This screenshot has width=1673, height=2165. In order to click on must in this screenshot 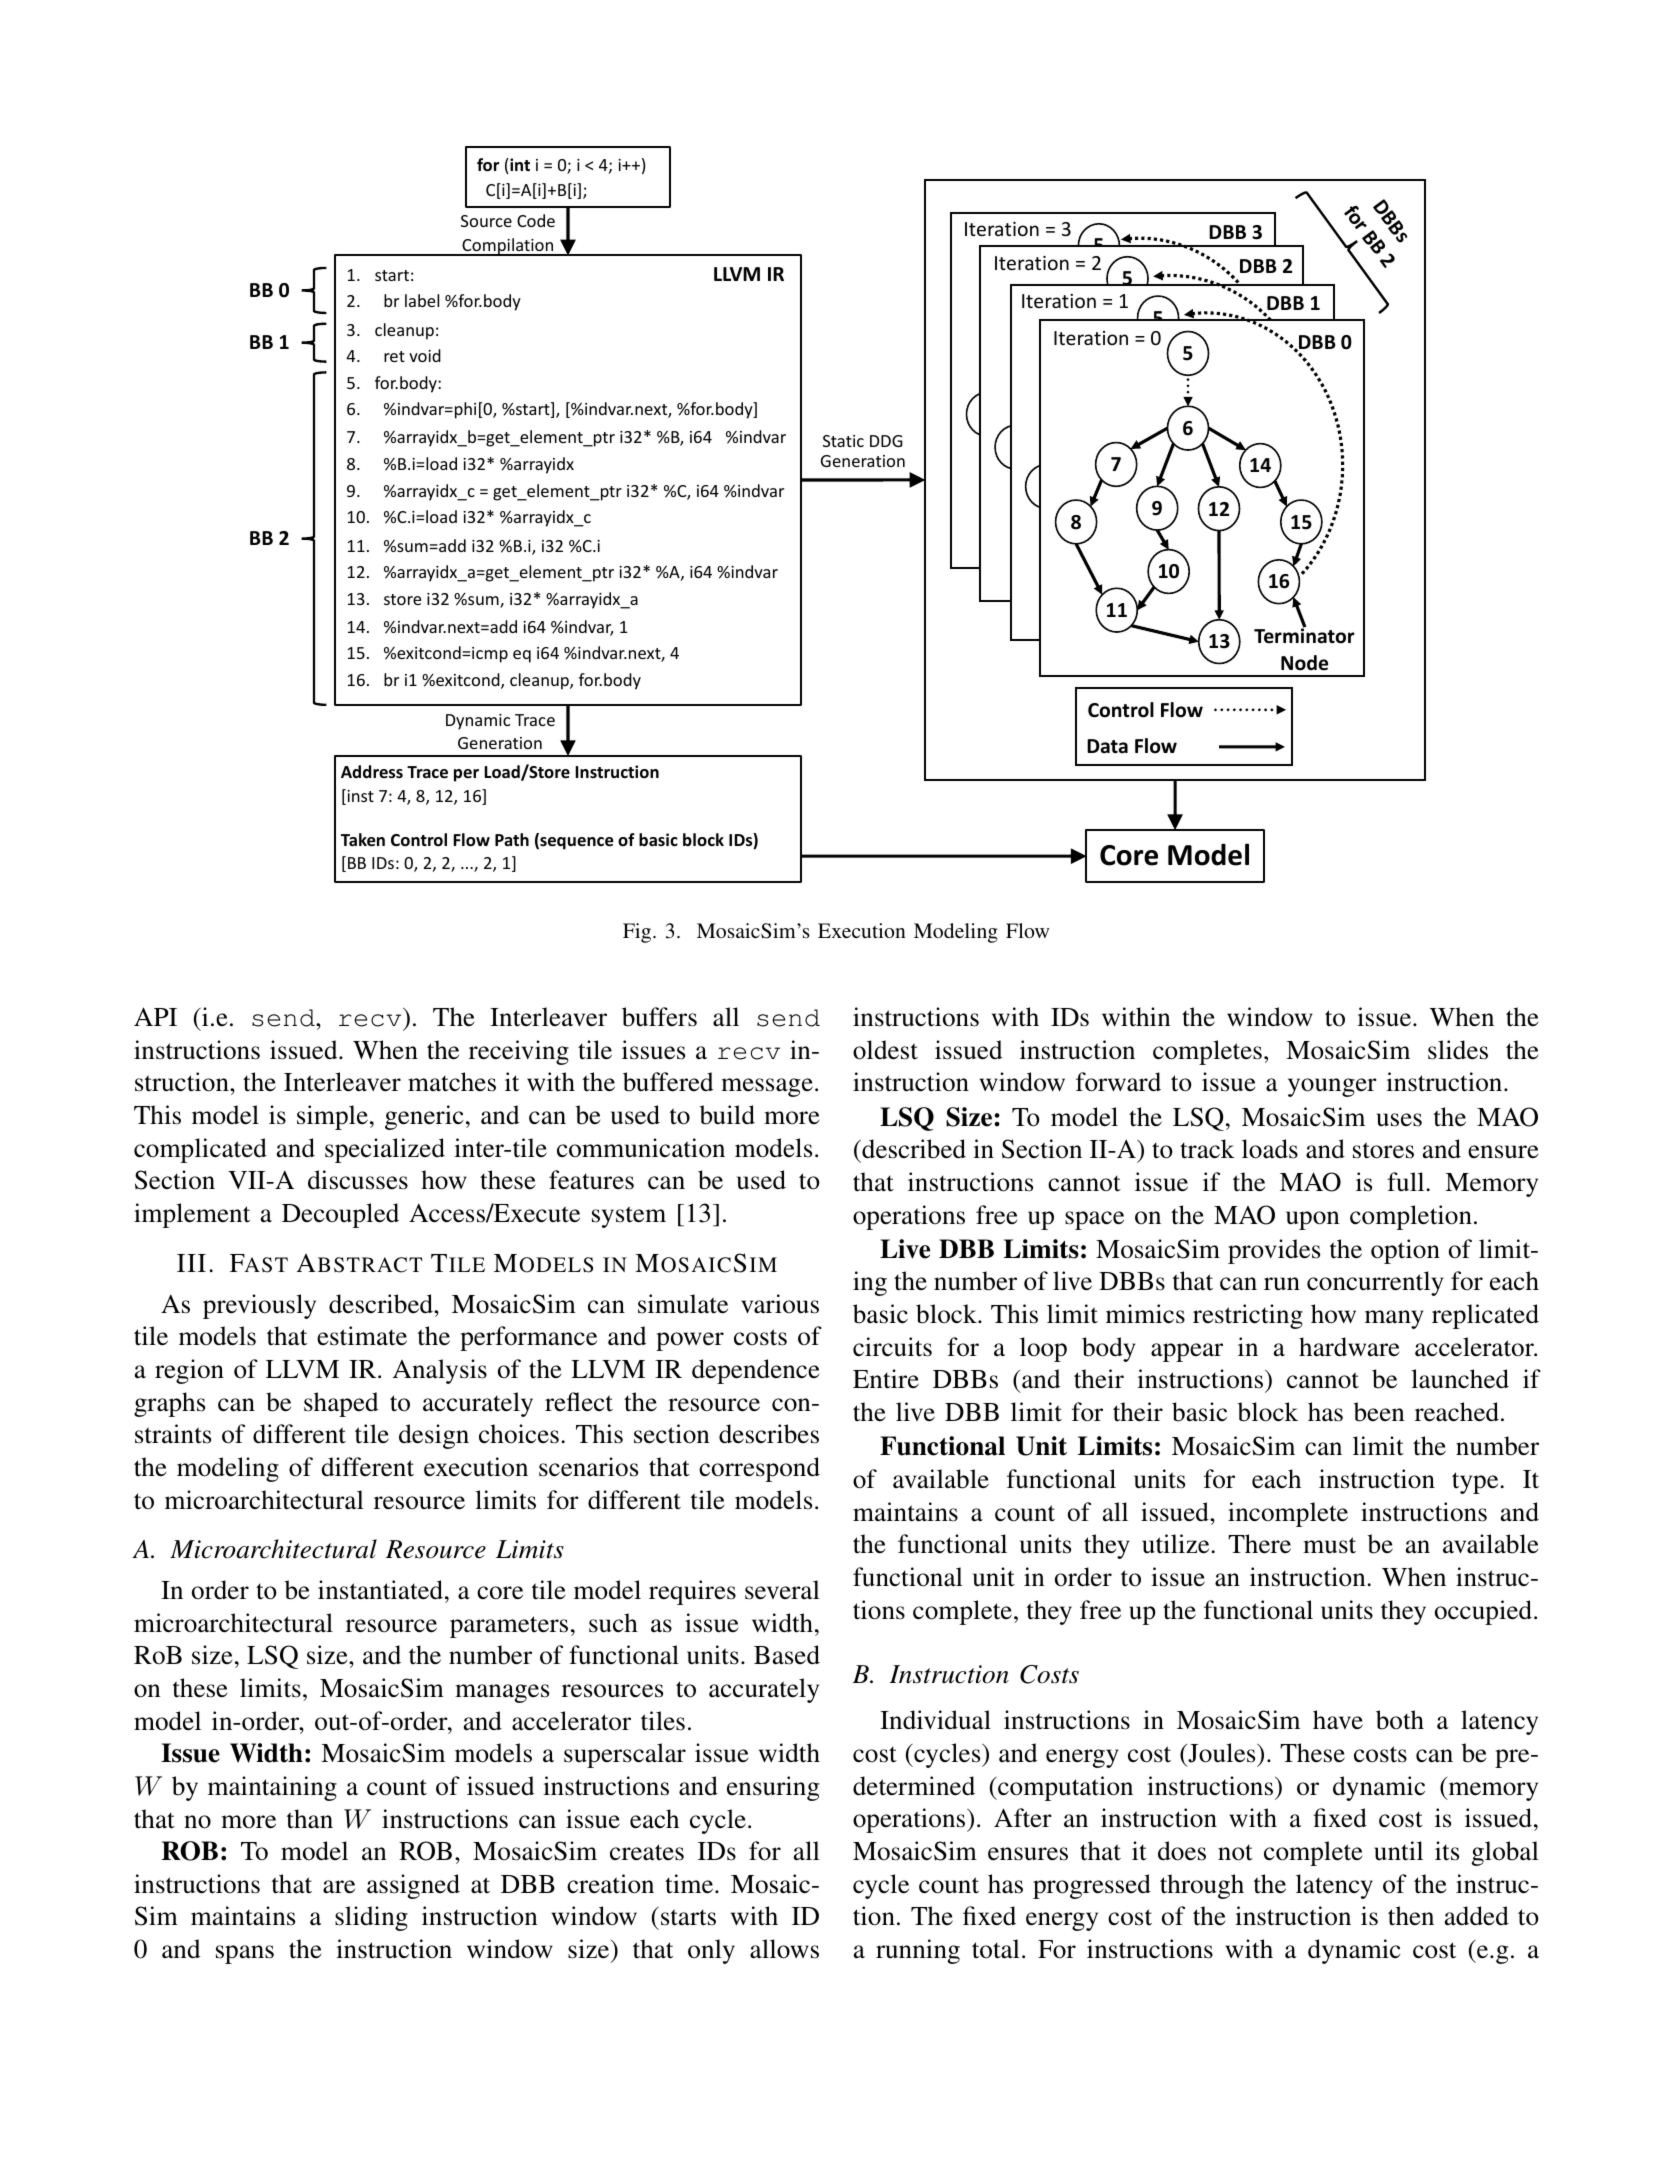, I will do `click(1329, 1545)`.
